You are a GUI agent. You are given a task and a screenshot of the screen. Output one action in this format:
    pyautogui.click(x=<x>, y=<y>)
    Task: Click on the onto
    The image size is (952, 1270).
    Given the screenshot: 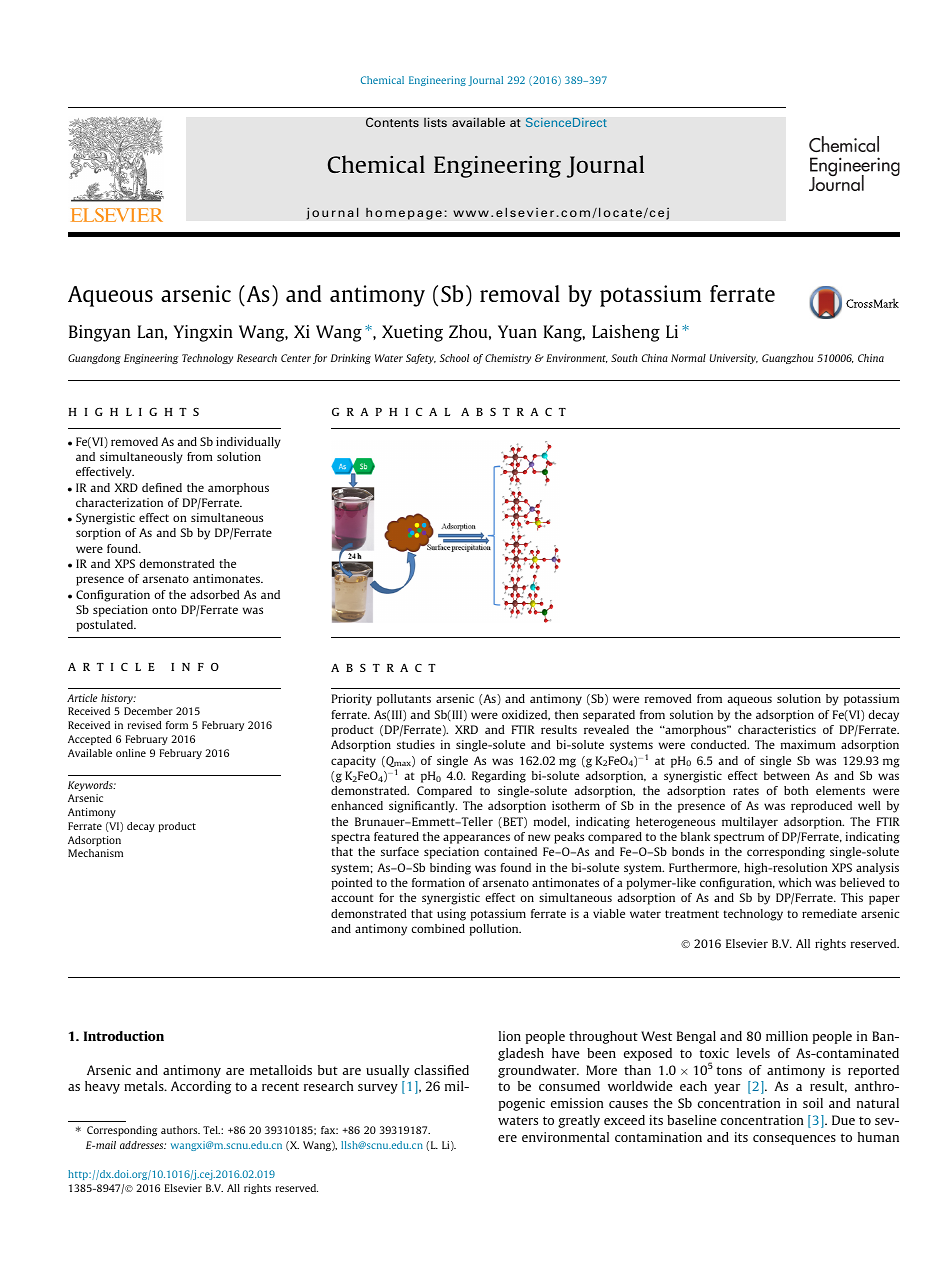 What is the action you would take?
    pyautogui.click(x=164, y=610)
